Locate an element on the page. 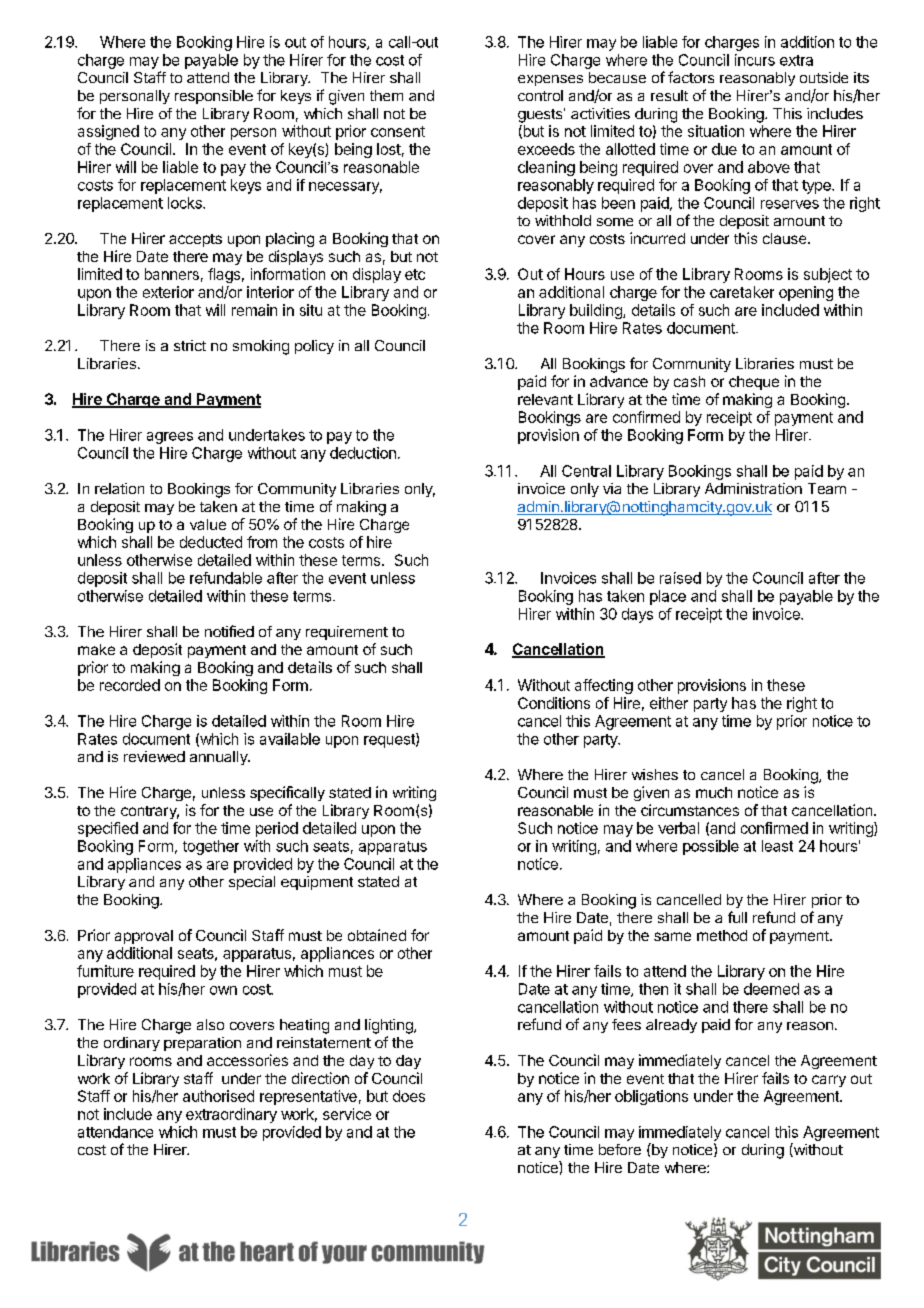  responsible is located at coordinates (214, 97).
